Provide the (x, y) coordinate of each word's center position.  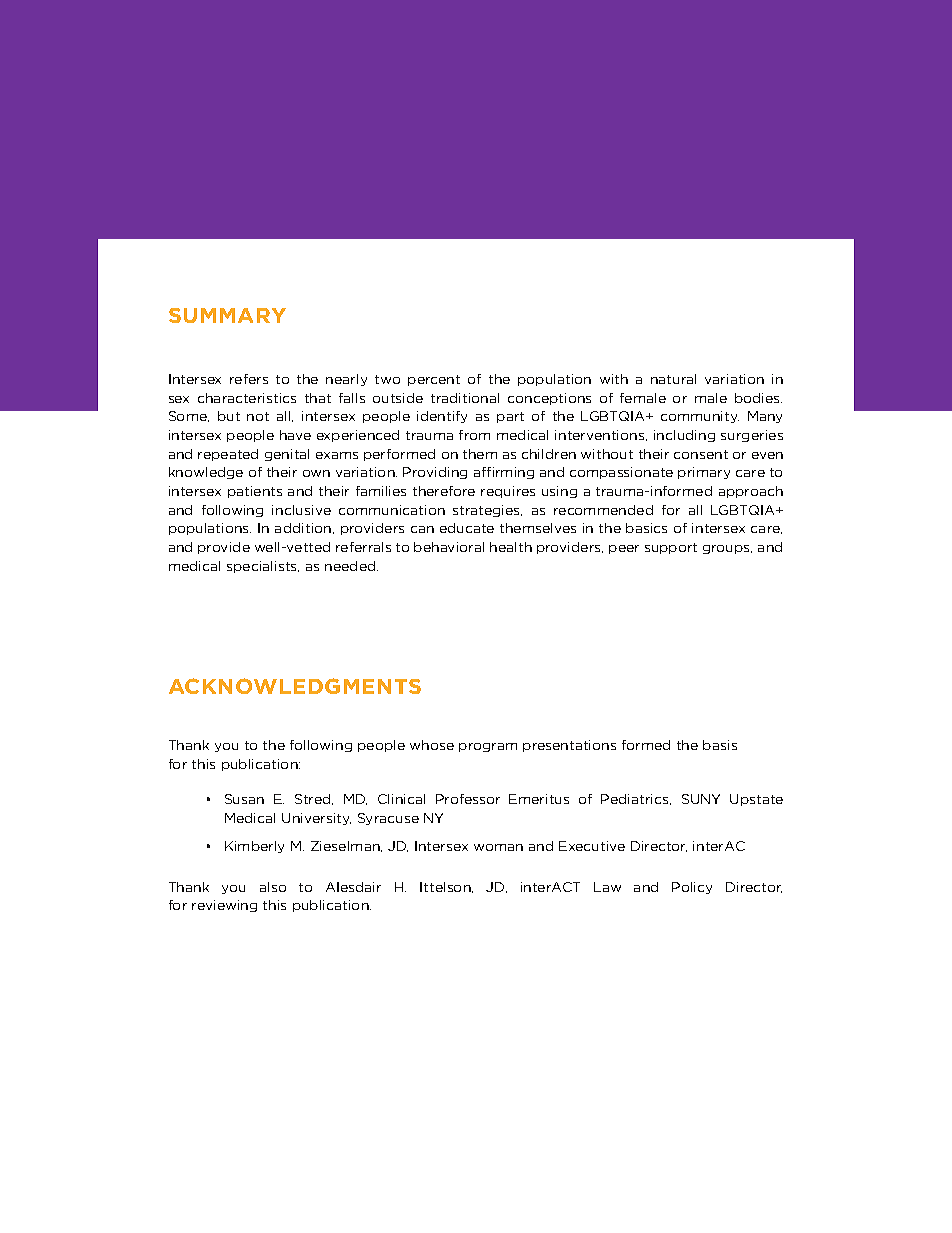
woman (498, 847)
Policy (692, 888)
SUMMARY (227, 315)
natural (673, 379)
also (273, 887)
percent (434, 380)
